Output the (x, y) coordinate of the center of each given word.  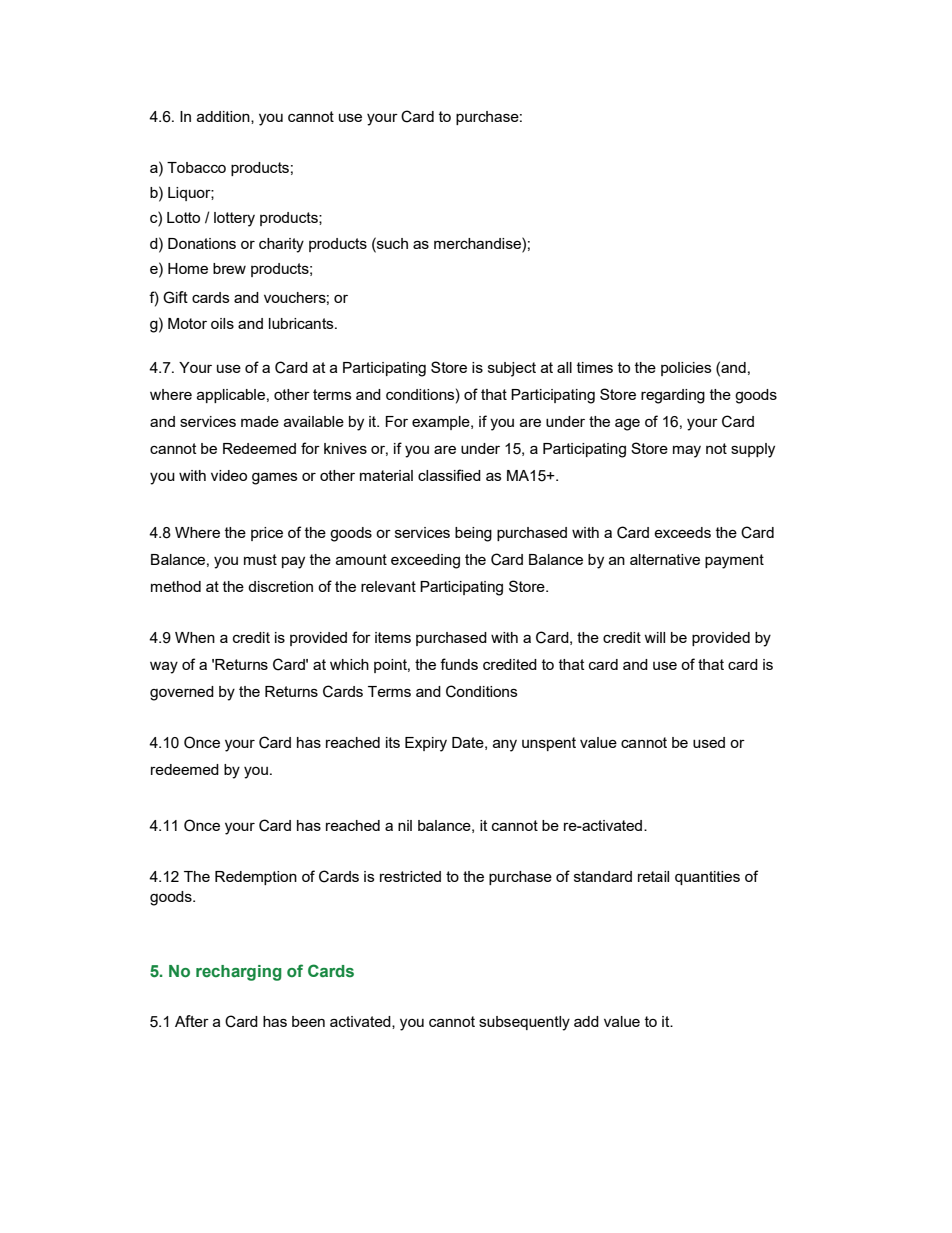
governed (182, 693)
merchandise (478, 243)
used (709, 742)
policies (686, 369)
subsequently (524, 1023)
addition (224, 117)
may (687, 451)
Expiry (426, 744)
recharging (239, 973)
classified (449, 475)
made (260, 421)
